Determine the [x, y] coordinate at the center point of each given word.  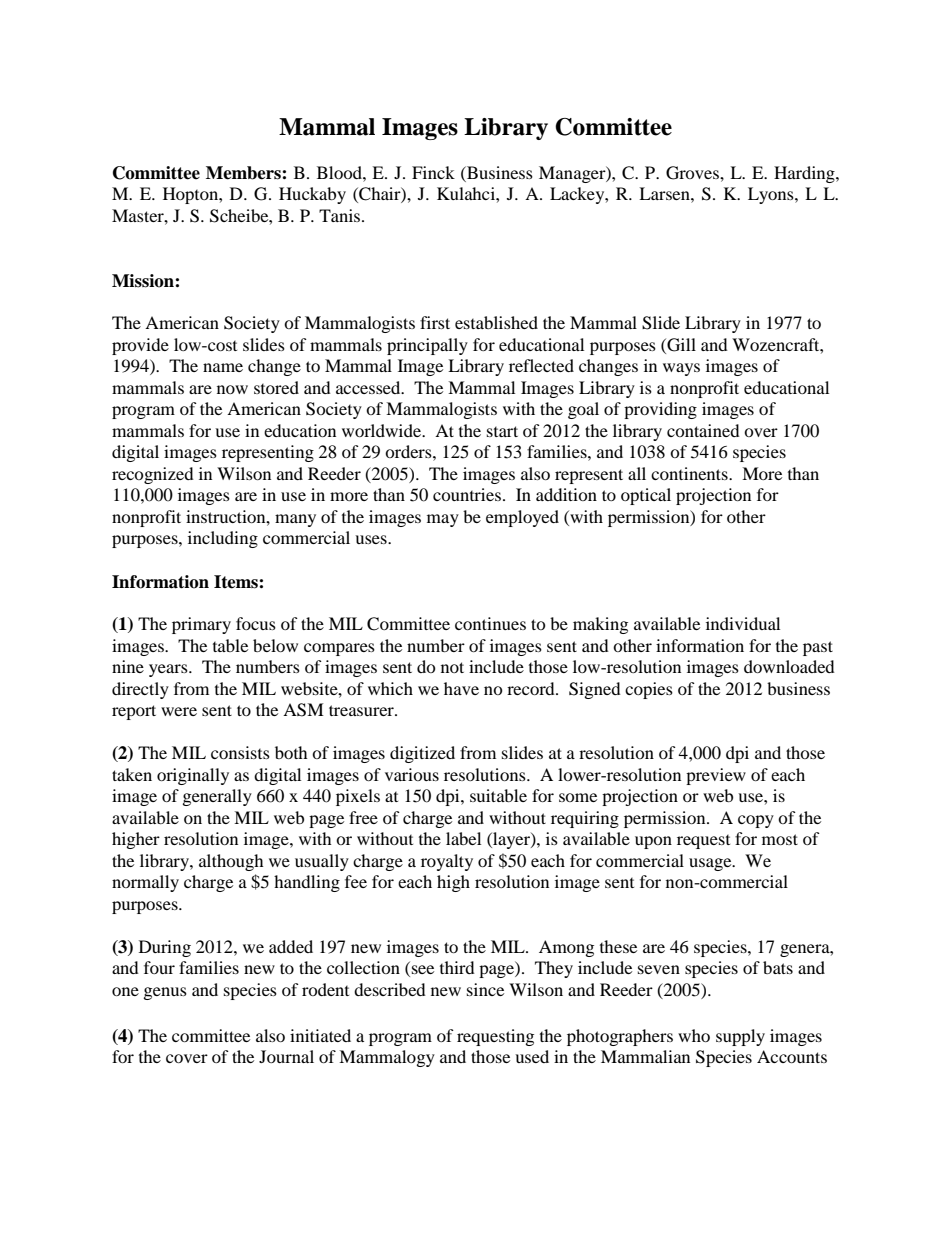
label [463, 838]
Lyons [772, 195]
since [485, 989]
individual [743, 623]
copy [756, 821]
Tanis [341, 215]
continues [490, 623]
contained [703, 430]
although [231, 862]
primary [201, 625]
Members [244, 173]
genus [165, 993]
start [502, 431]
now [232, 389]
